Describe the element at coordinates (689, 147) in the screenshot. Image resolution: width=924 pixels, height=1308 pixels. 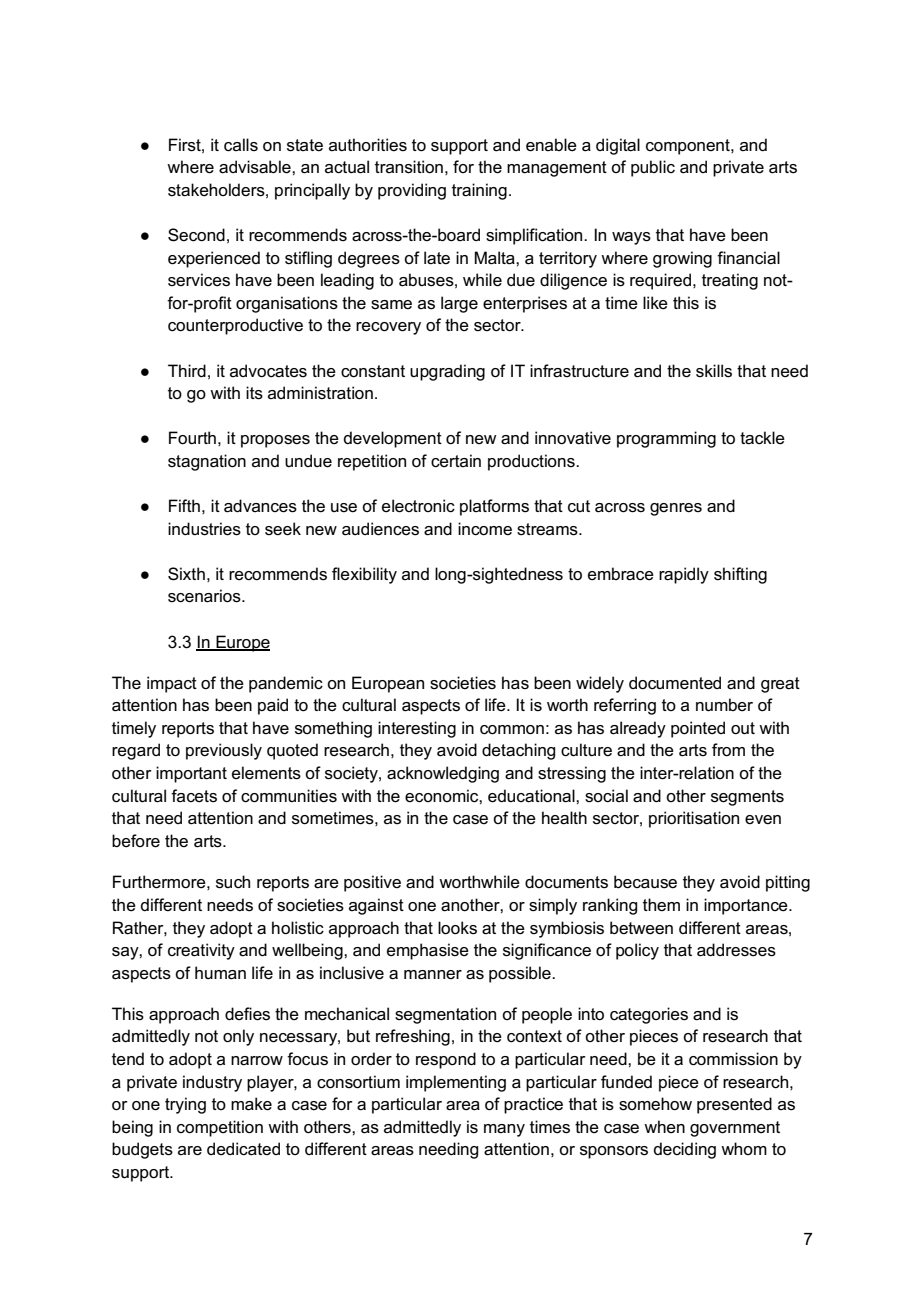
I see `component` at that location.
